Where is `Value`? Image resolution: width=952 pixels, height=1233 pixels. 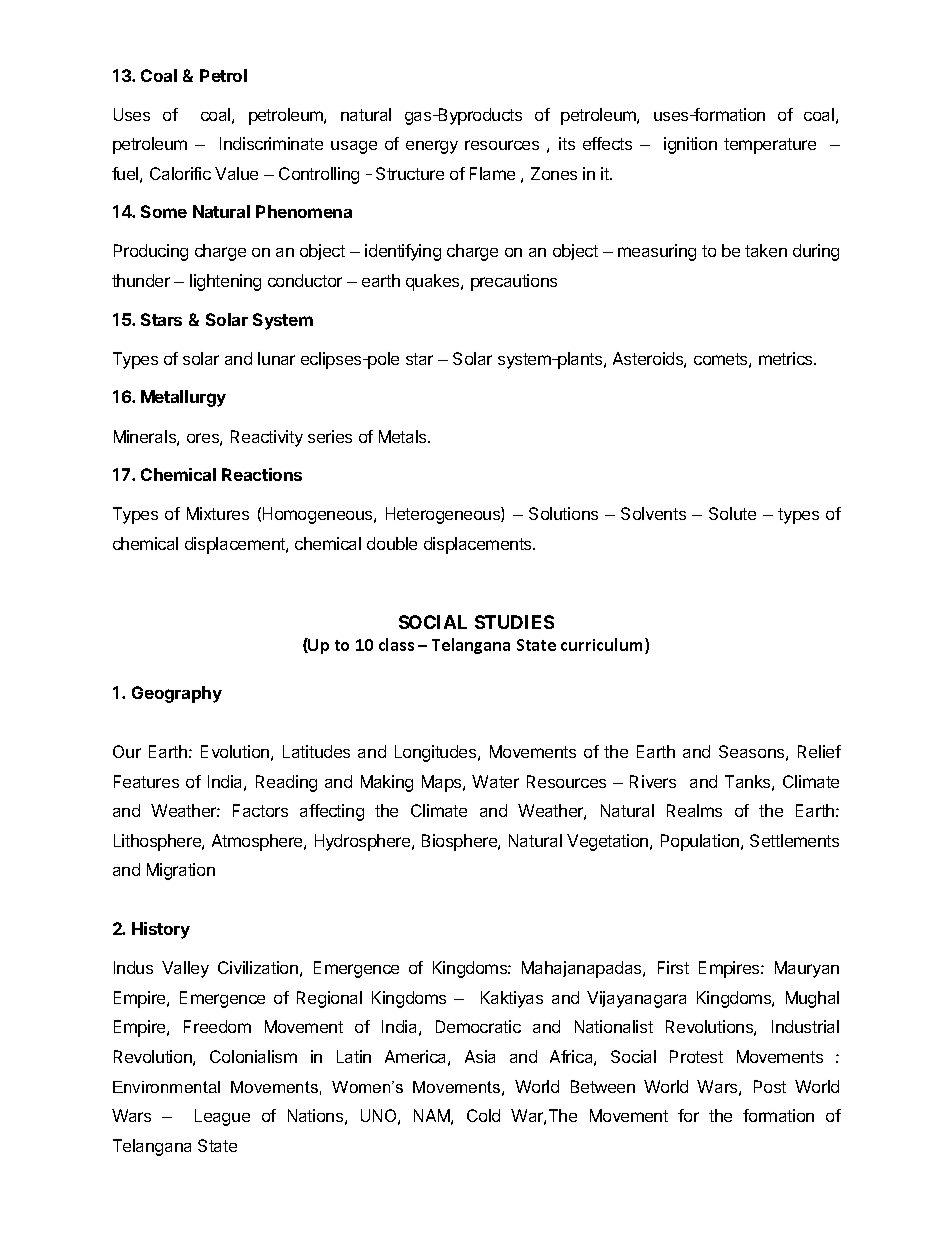 Value is located at coordinates (236, 173).
